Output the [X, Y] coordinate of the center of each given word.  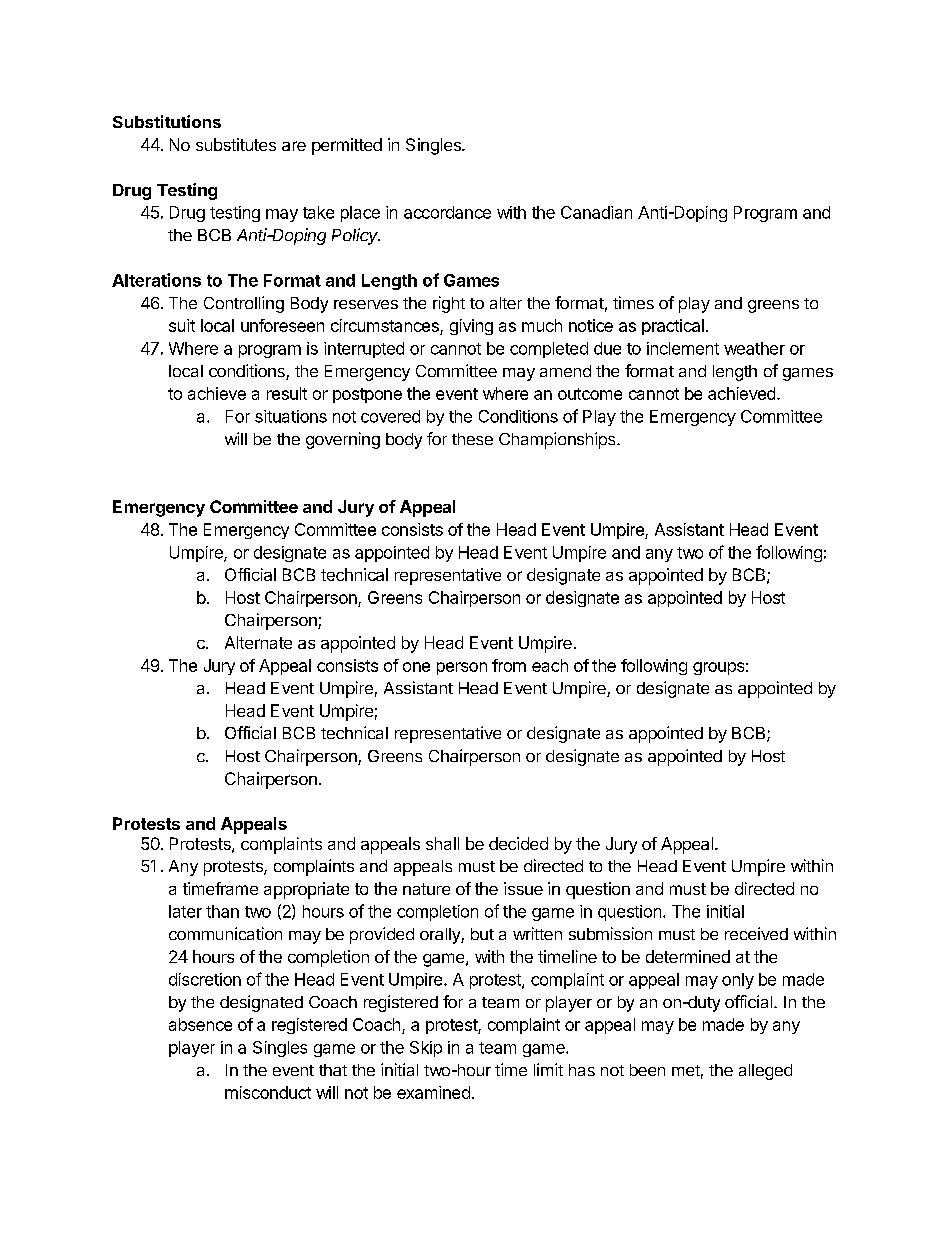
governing [343, 440]
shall [442, 843]
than [222, 911]
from [509, 665]
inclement [683, 348]
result [287, 393]
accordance [447, 212]
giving [471, 327]
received [756, 933]
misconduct [268, 1092]
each [550, 665]
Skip [426, 1049]
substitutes [236, 144]
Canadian [596, 212]
